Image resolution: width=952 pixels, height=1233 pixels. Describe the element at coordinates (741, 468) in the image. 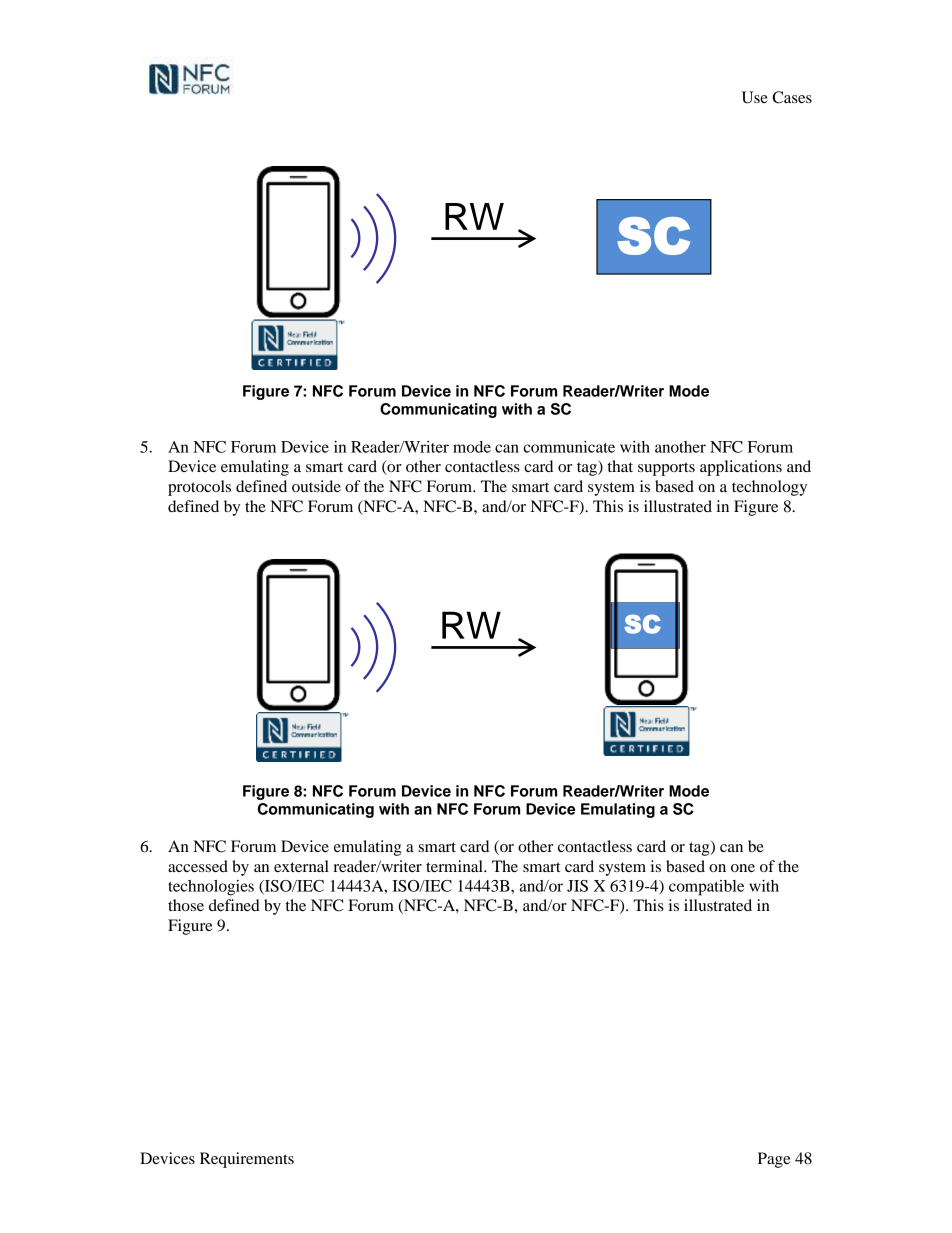

I see `applications` at that location.
